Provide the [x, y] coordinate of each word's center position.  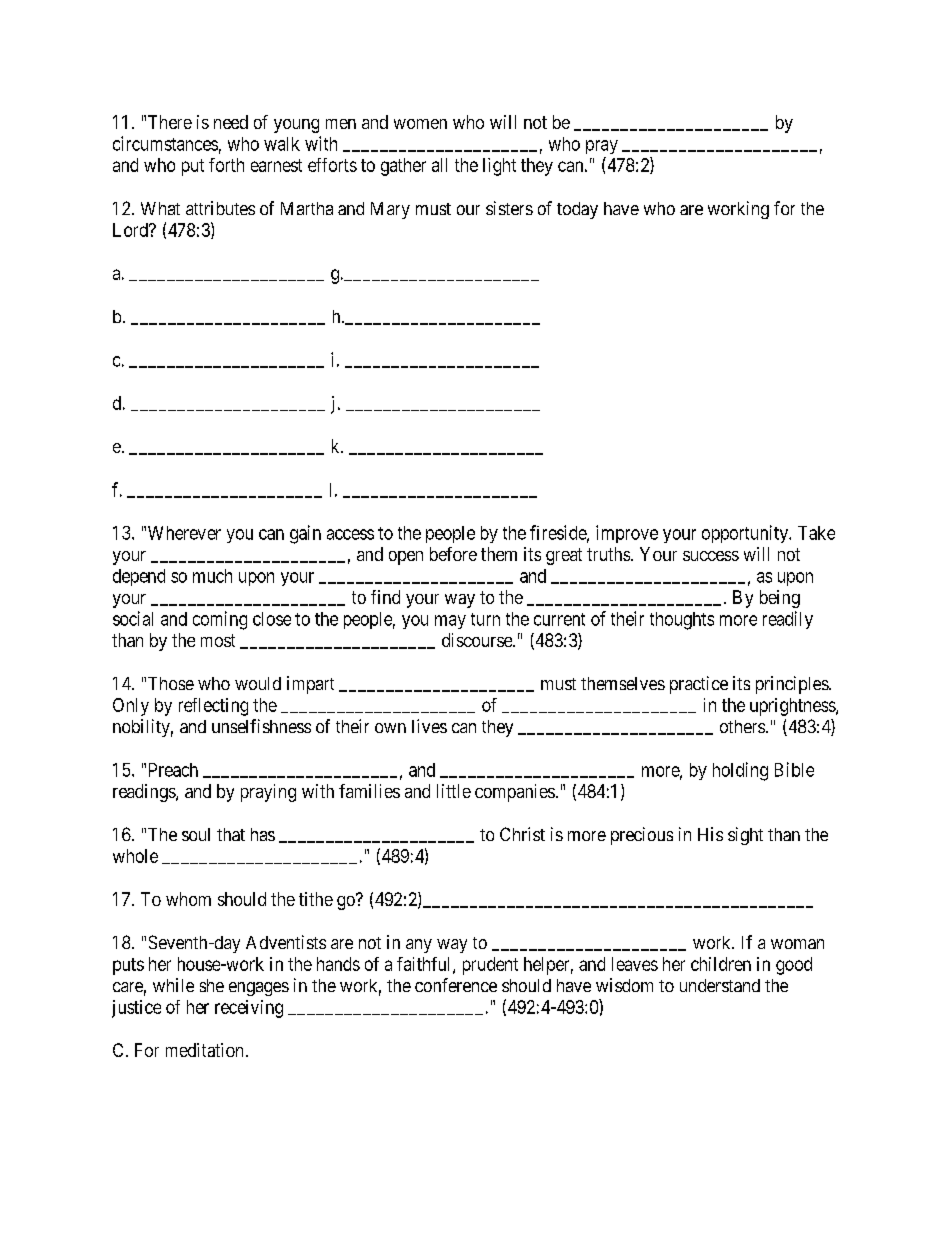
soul [196, 834]
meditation [204, 1050]
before [453, 554]
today [577, 210]
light [499, 167]
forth [226, 165]
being [780, 599]
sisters [509, 208]
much [212, 576]
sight [745, 836]
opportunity [746, 534]
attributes [220, 208]
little [454, 791]
